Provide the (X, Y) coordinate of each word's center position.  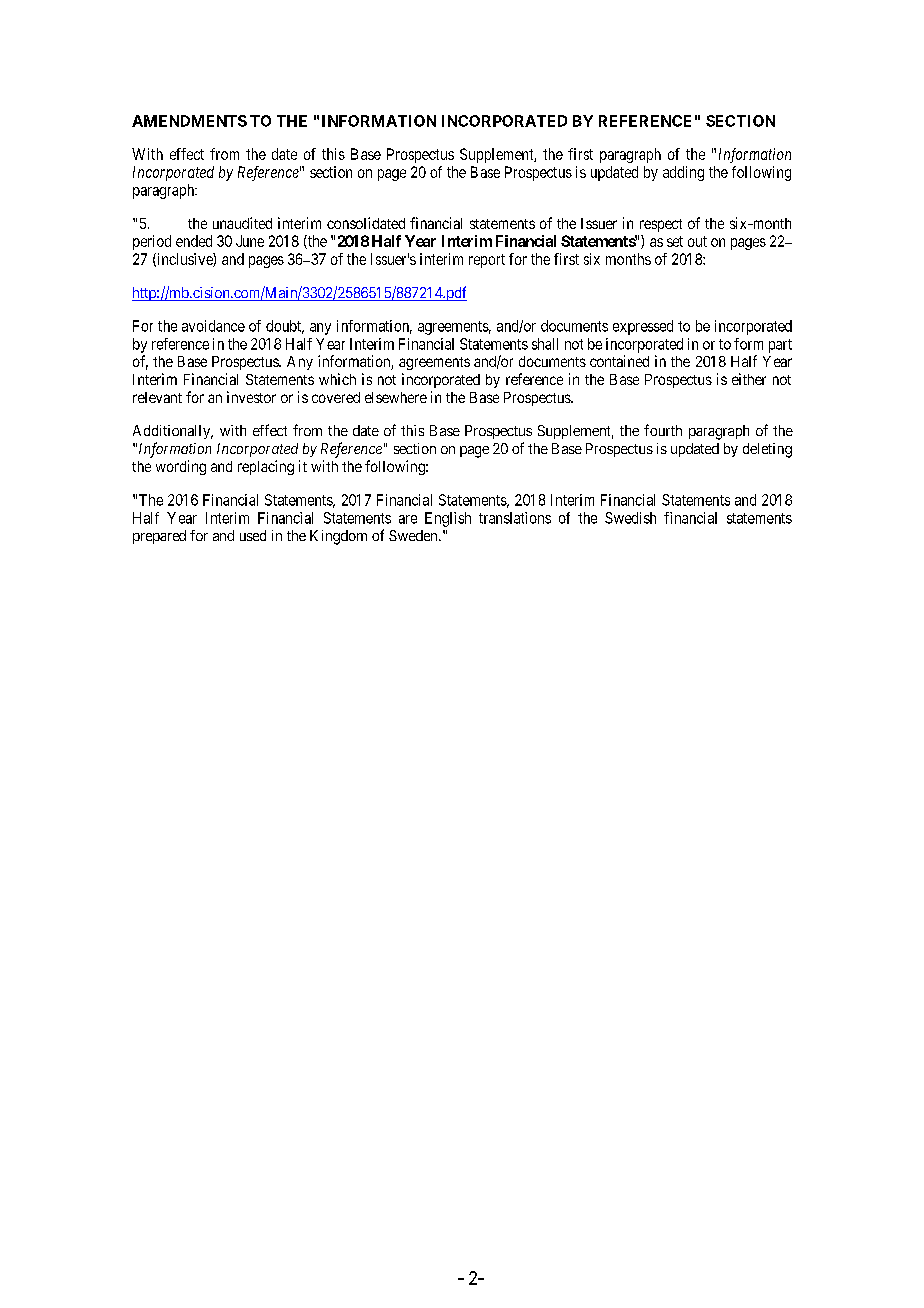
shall (545, 344)
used (253, 535)
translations (515, 518)
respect (661, 225)
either (749, 379)
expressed (643, 327)
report (487, 261)
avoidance (213, 326)
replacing (266, 467)
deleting (767, 450)
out (697, 241)
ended (194, 241)
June (250, 241)
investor (251, 397)
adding (683, 173)
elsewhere (396, 397)
